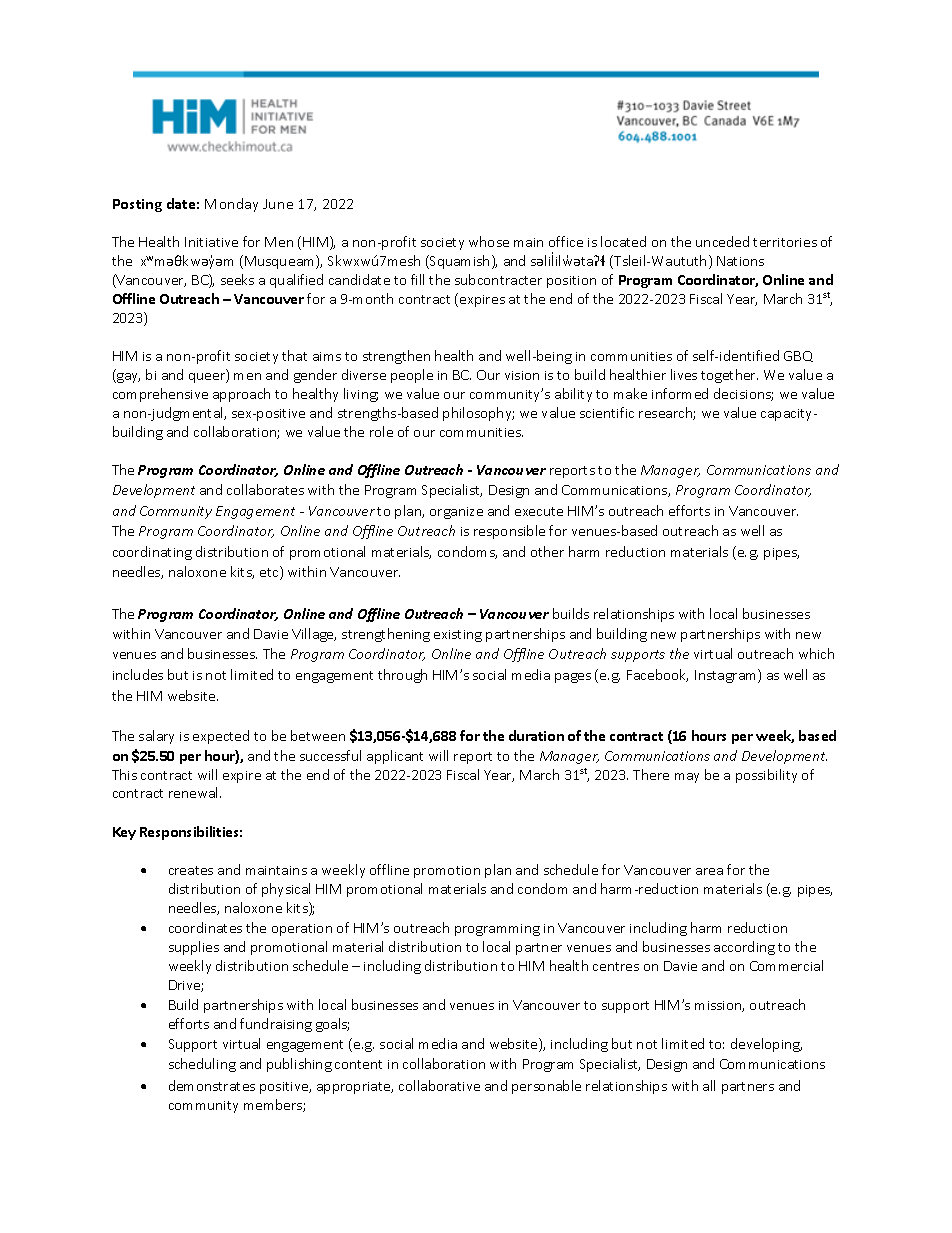 The width and height of the image is (952, 1233). Describe the element at coordinates (211, 242) in the image. I see `Initiative` at that location.
